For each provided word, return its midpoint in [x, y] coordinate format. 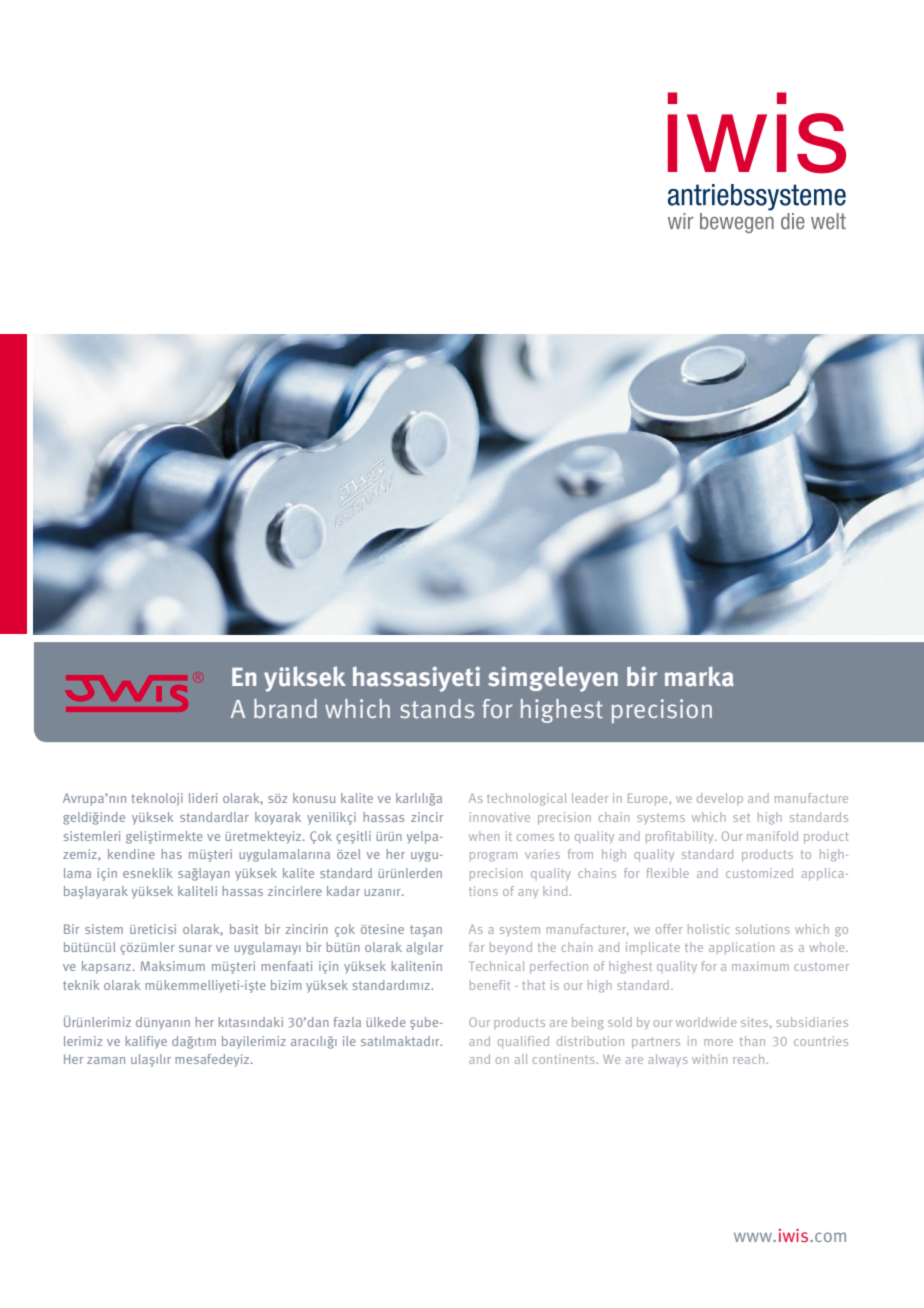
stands [437, 709]
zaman [106, 1060]
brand [285, 708]
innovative [500, 817]
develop [720, 799]
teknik [81, 985]
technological [527, 799]
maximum [760, 966]
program [493, 857]
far [476, 947]
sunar [195, 948]
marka [699, 676]
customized [759, 873]
